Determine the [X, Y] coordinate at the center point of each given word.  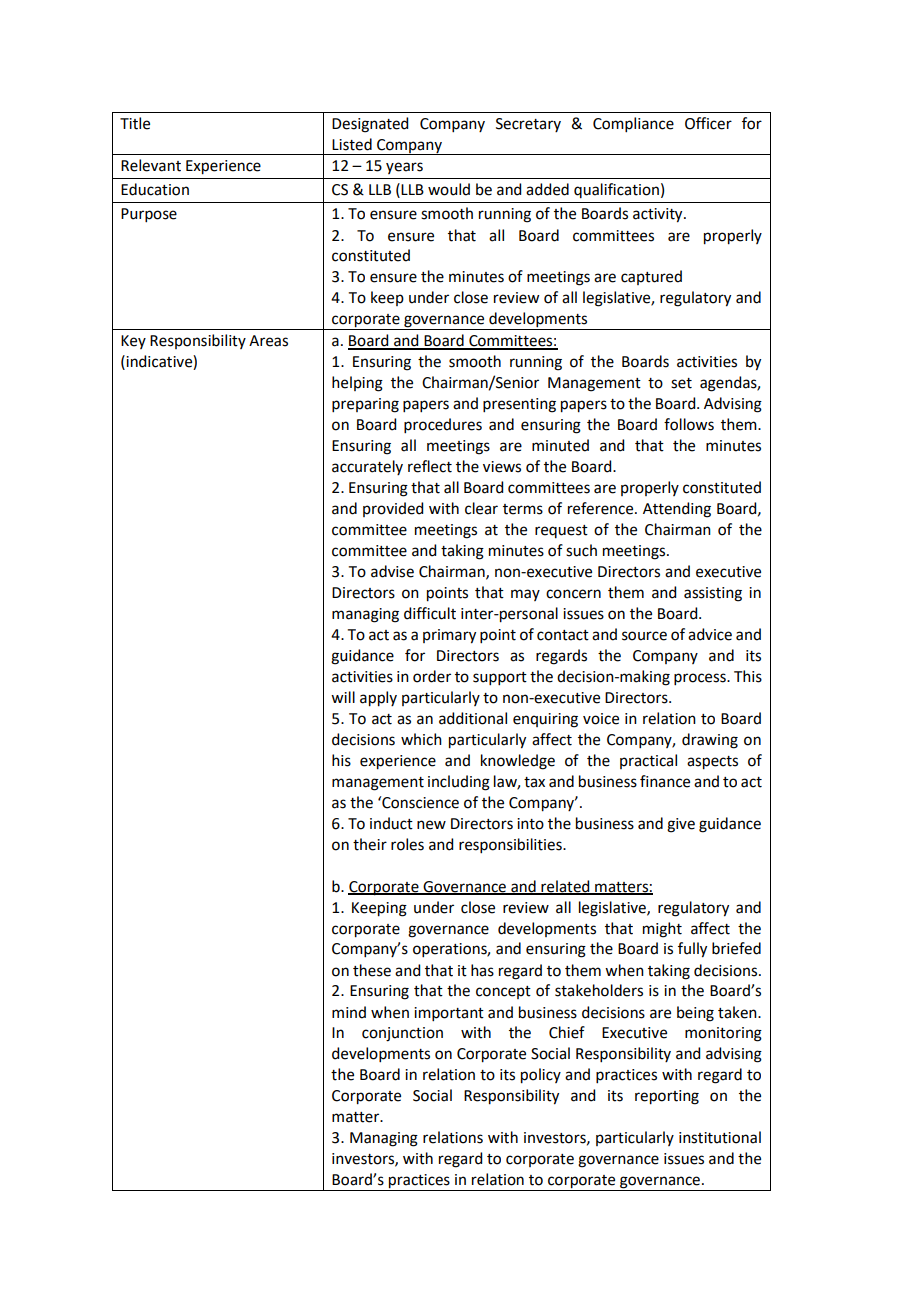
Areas [268, 341]
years [404, 168]
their [370, 844]
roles [407, 844]
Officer [708, 123]
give [681, 825]
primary [449, 636]
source [644, 636]
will [343, 697]
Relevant [151, 165]
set [681, 383]
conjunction [402, 1034]
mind [349, 1012]
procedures [443, 425]
